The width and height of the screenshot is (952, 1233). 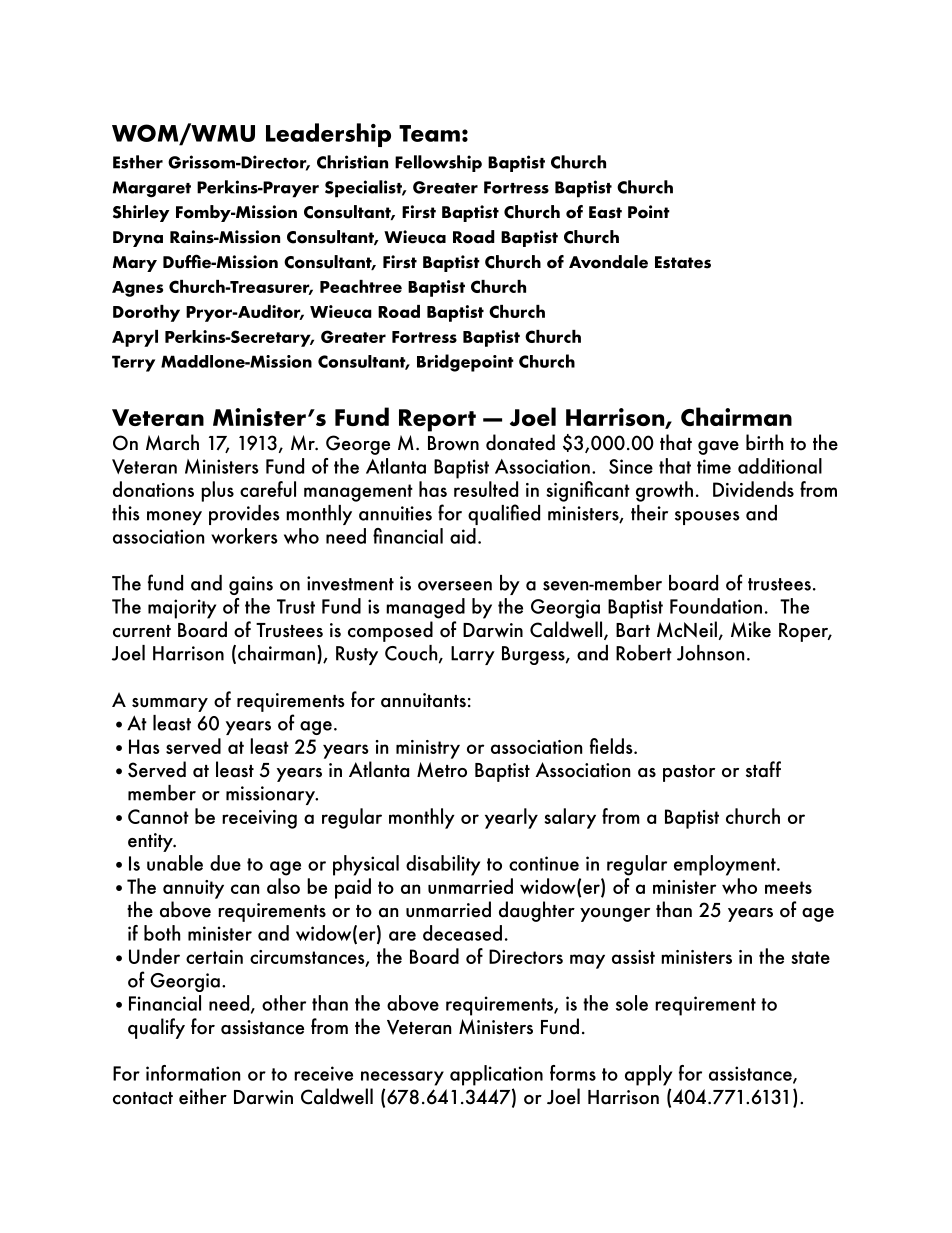 I want to click on application, so click(x=496, y=1075).
